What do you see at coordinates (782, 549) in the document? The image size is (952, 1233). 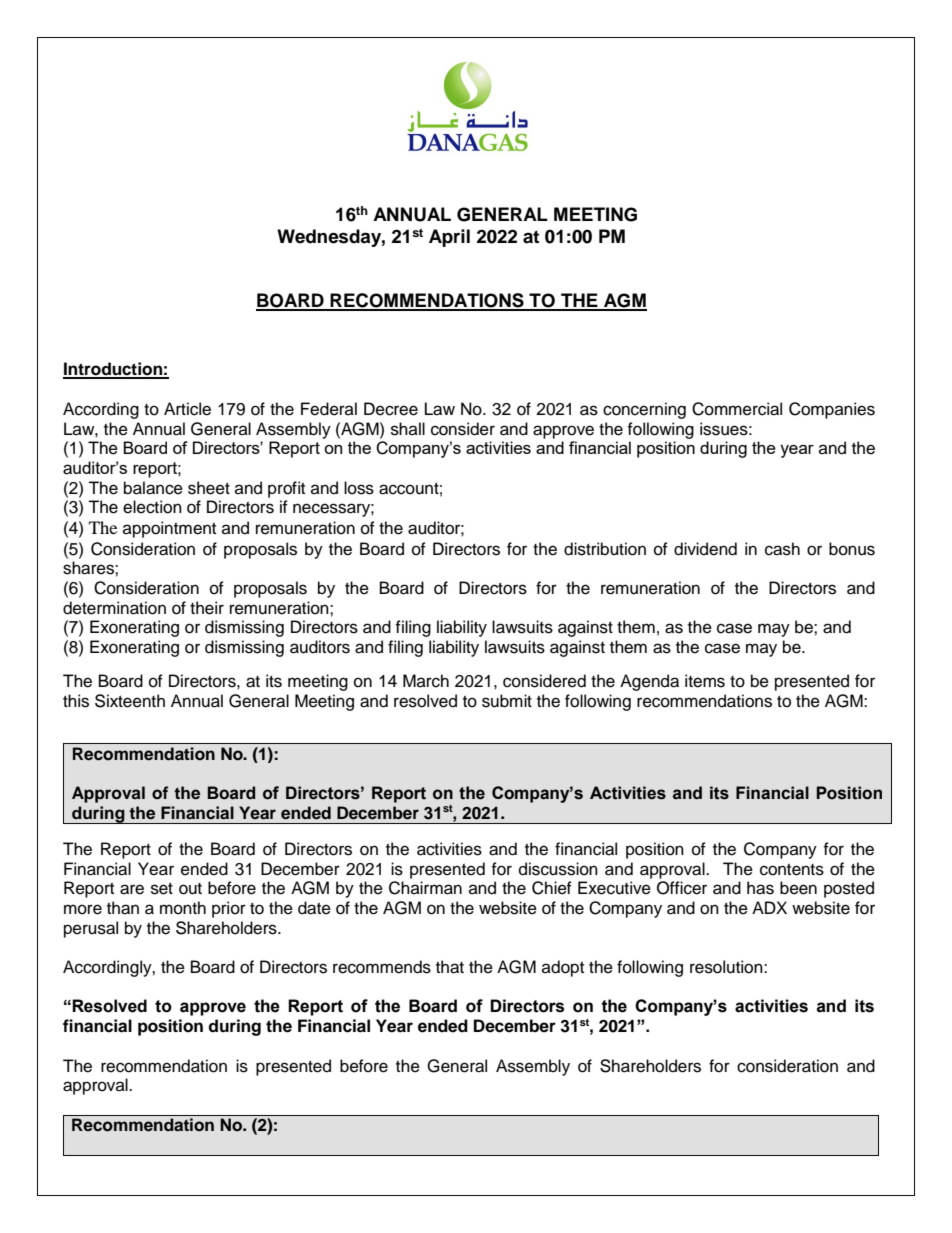 I see `cash` at bounding box center [782, 549].
